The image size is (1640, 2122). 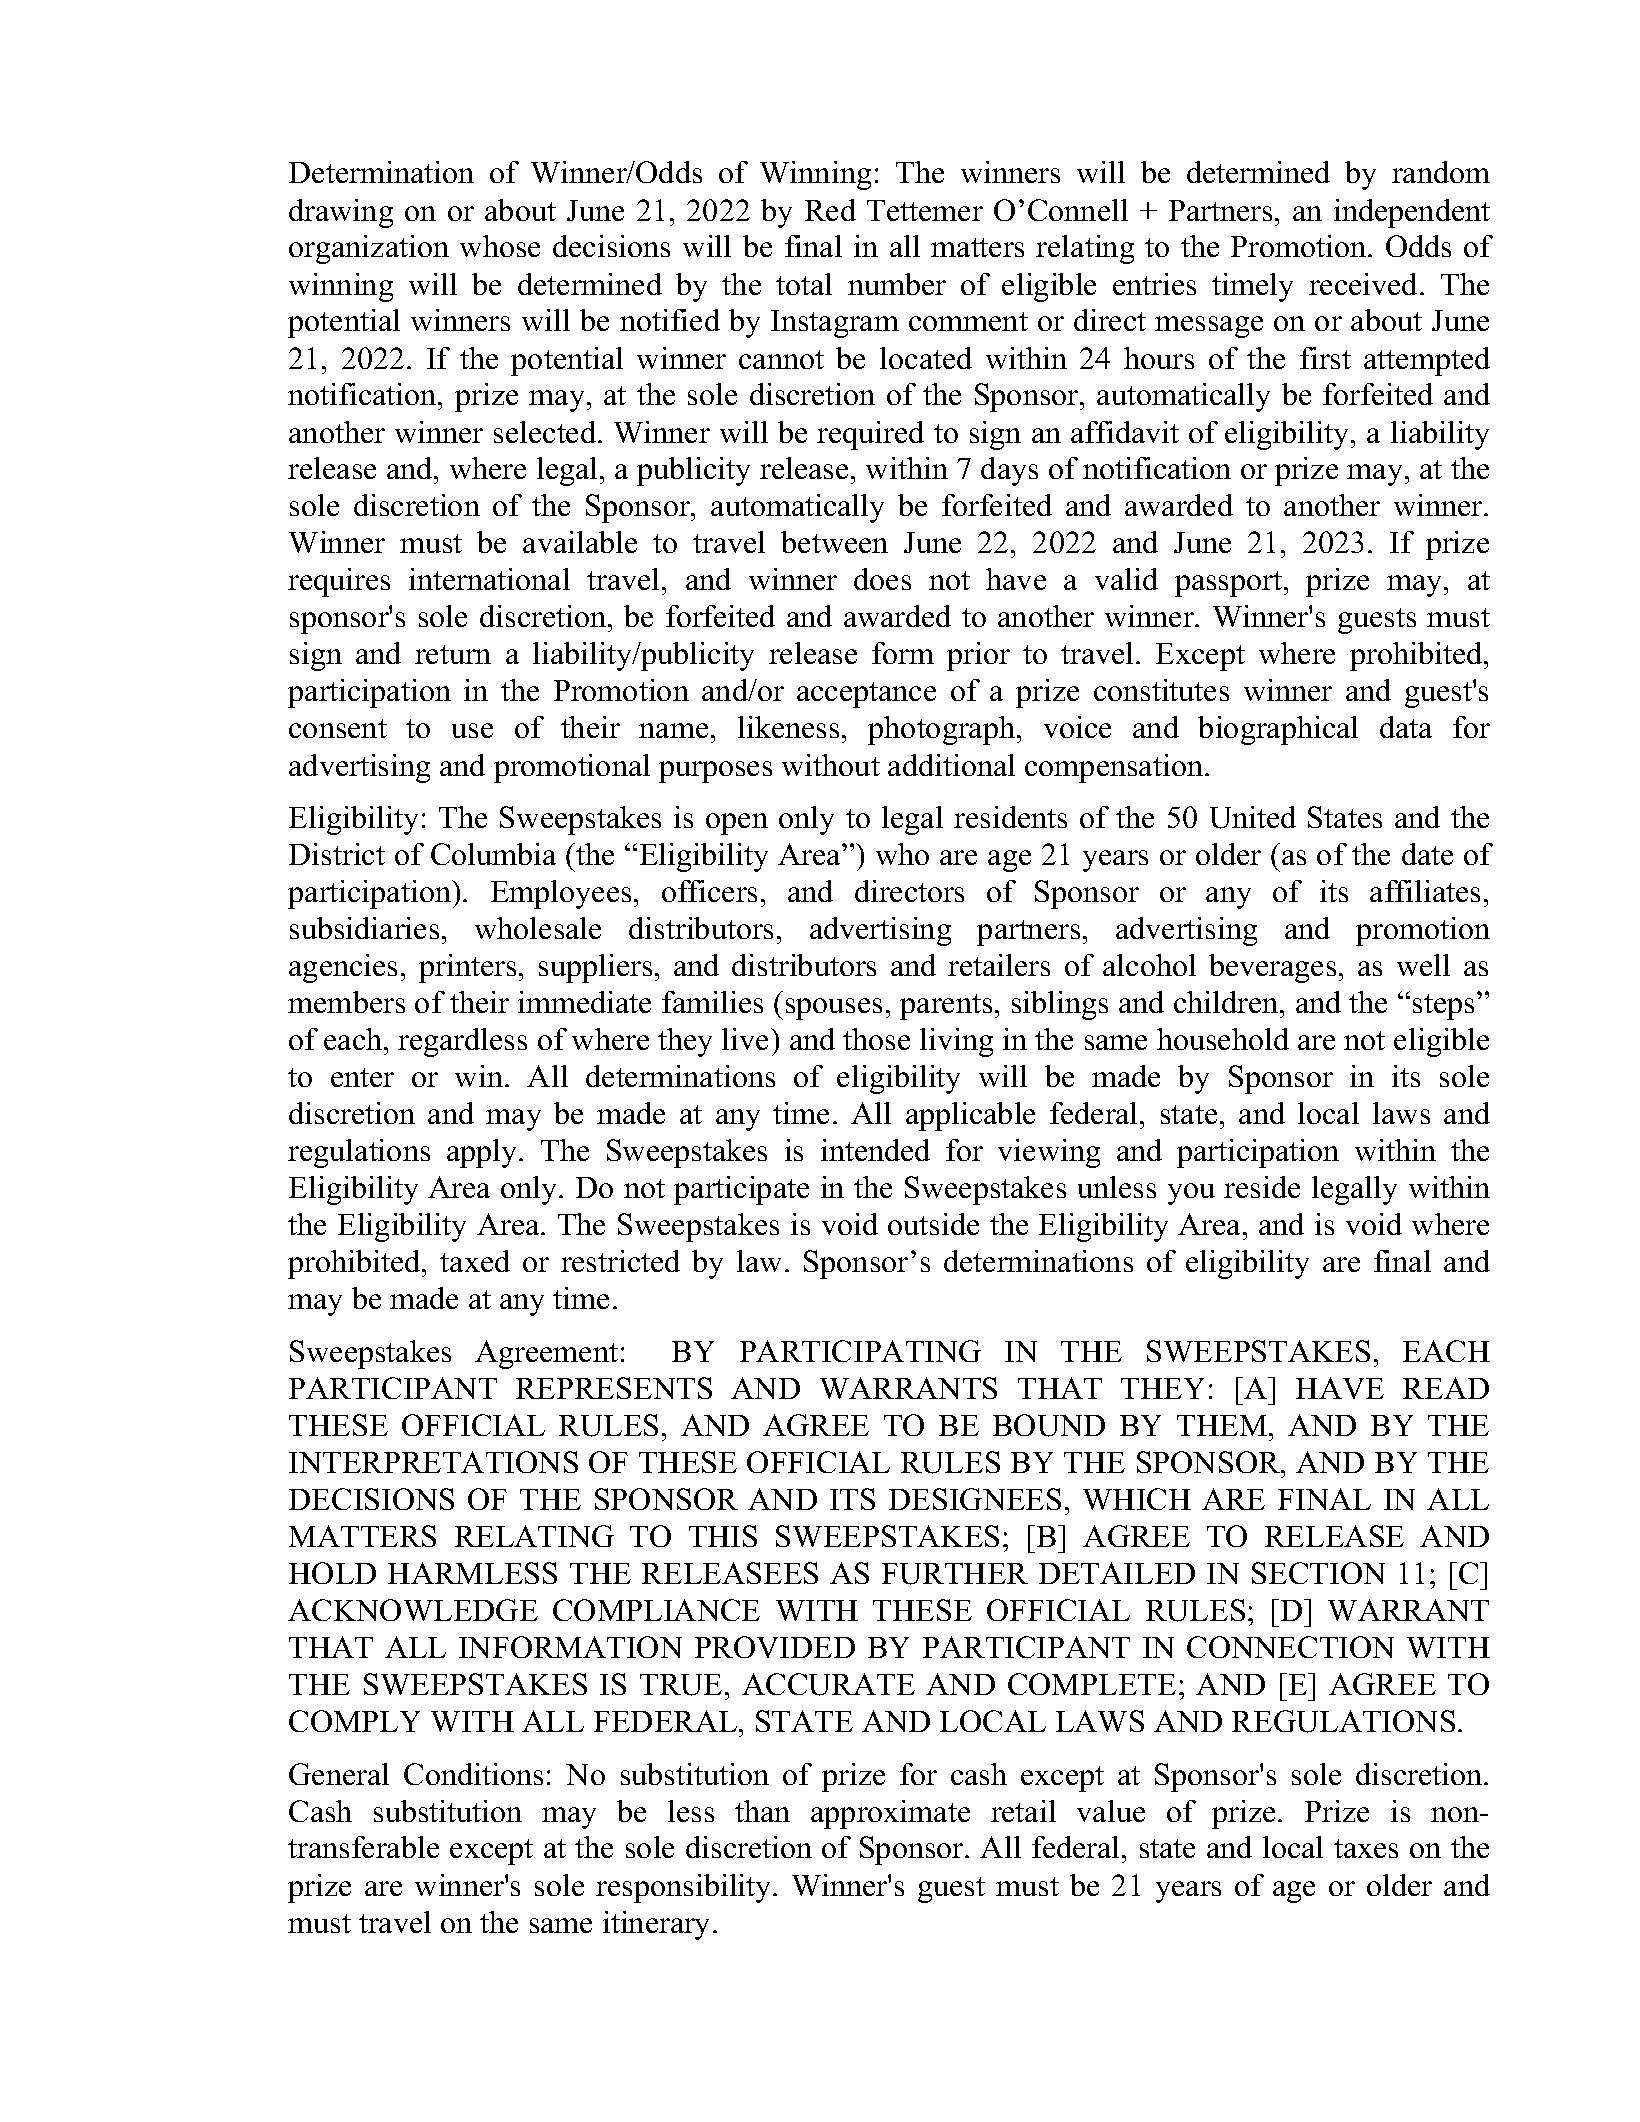 I want to click on does, so click(x=882, y=579).
